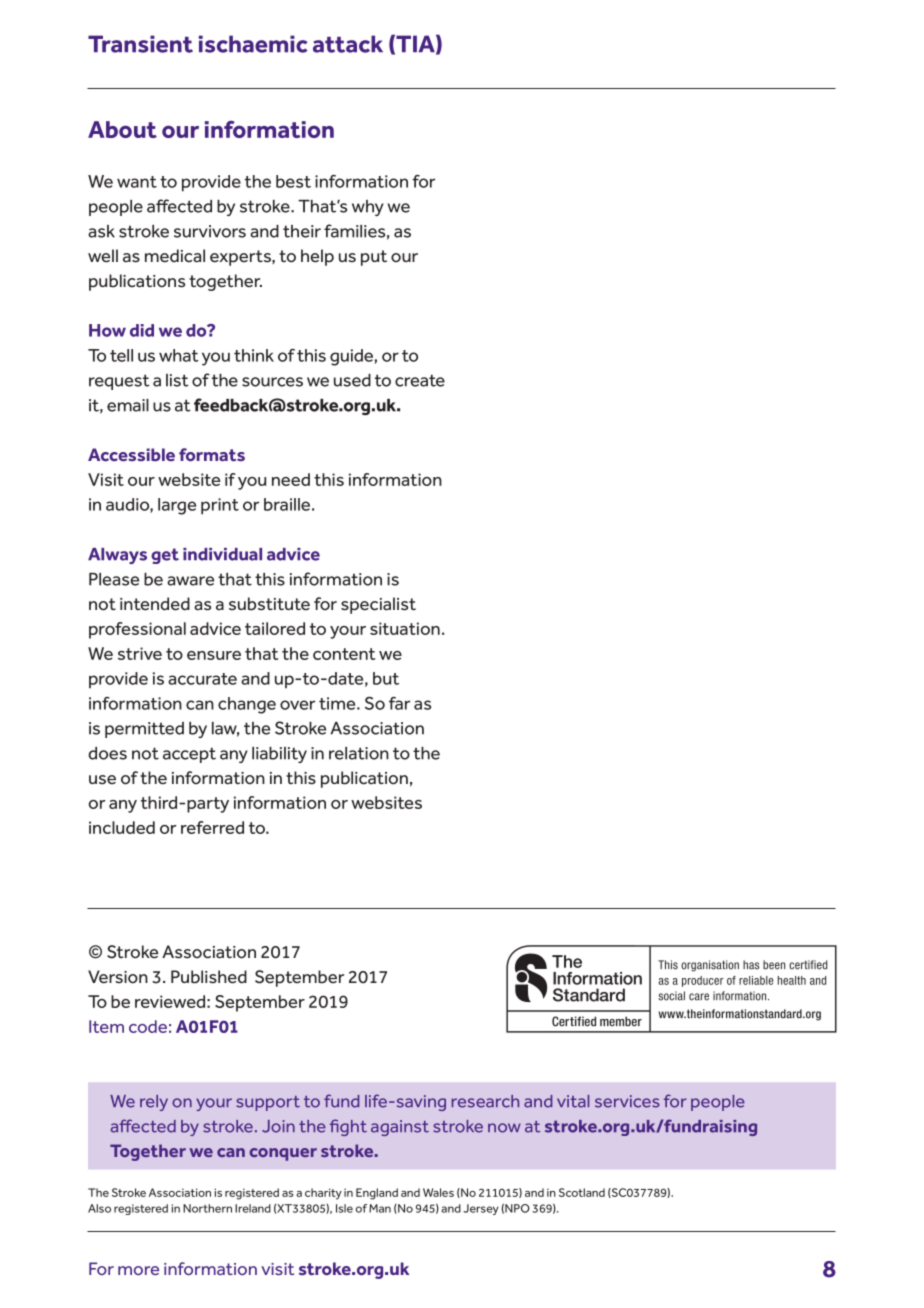  What do you see at coordinates (368, 208) in the screenshot?
I see `why` at bounding box center [368, 208].
